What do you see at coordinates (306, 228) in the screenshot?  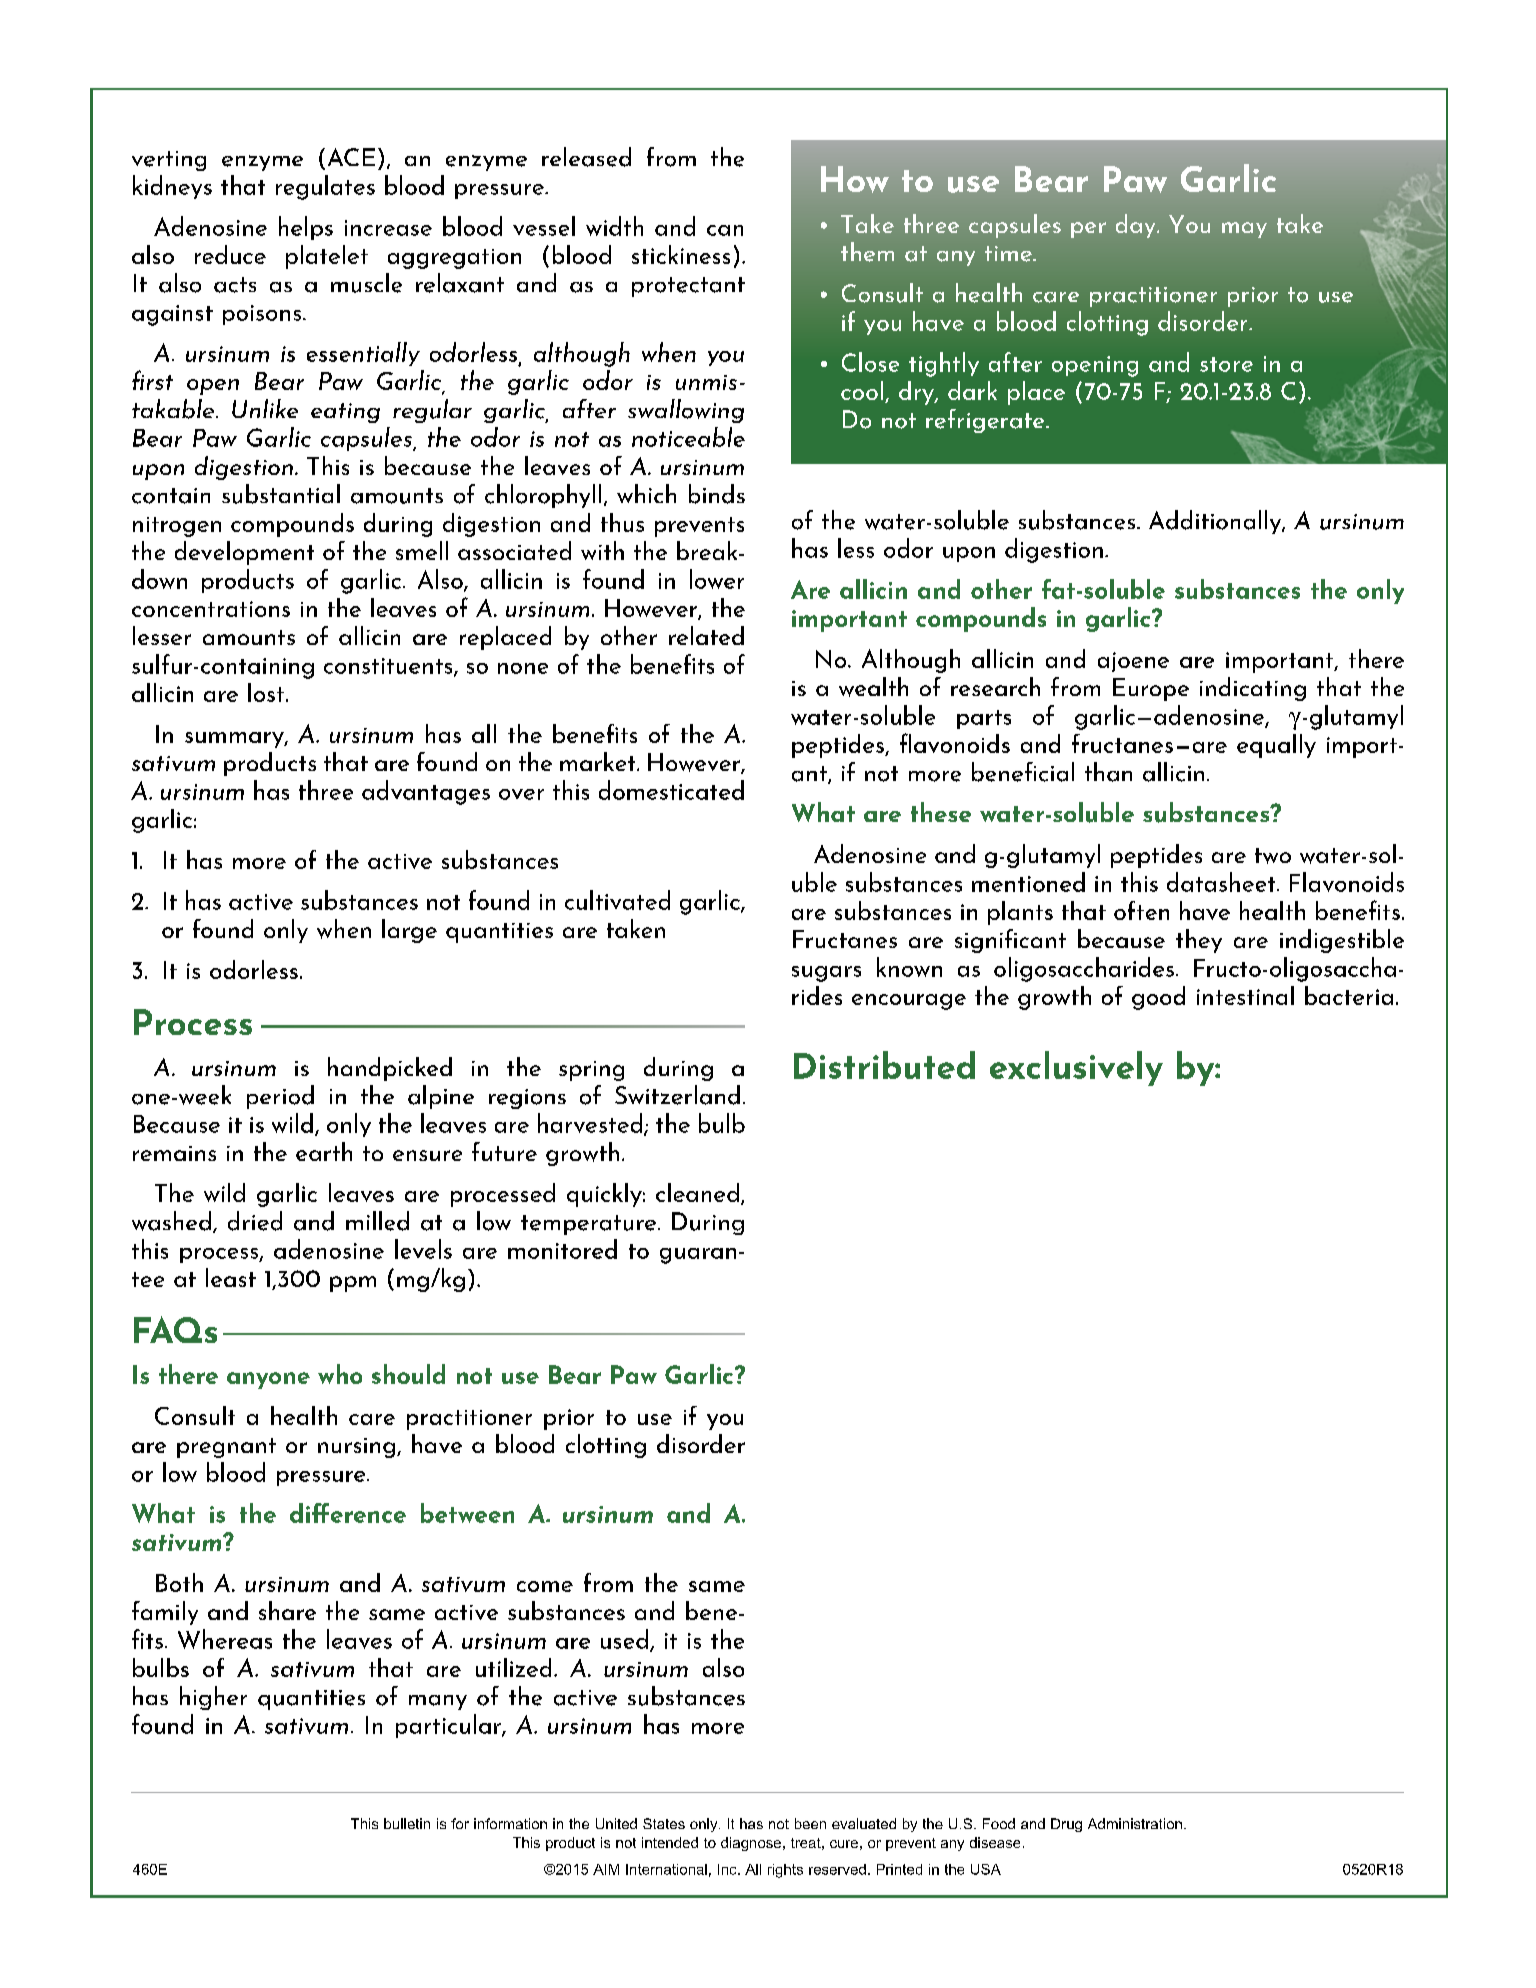 I see `helps` at bounding box center [306, 228].
